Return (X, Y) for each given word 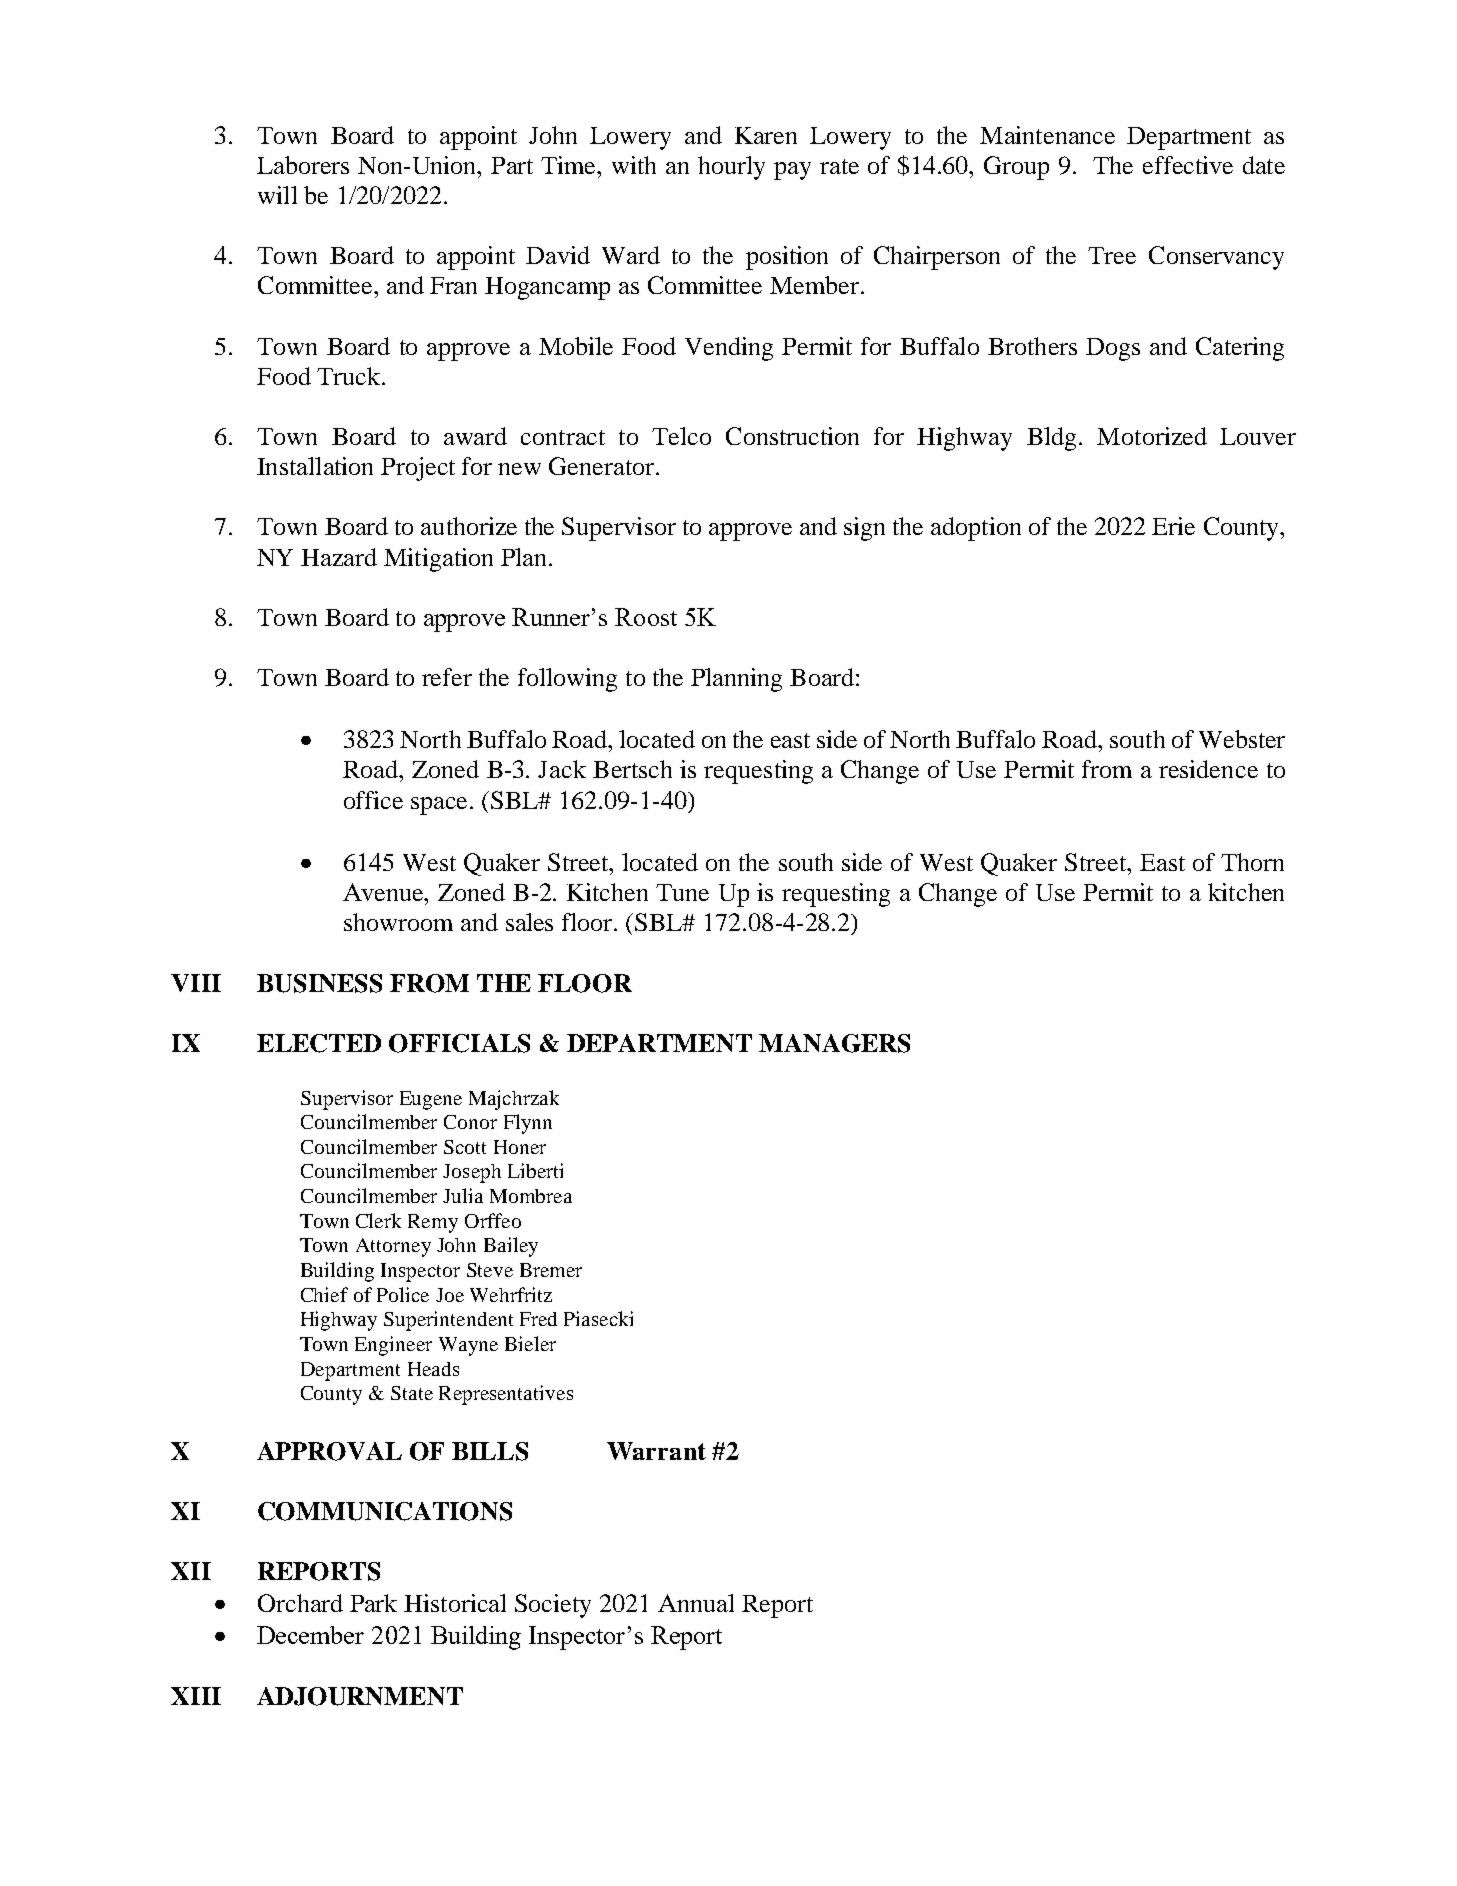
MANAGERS (834, 1043)
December (310, 1635)
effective (1188, 165)
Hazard (339, 557)
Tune (682, 892)
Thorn (1252, 862)
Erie (1173, 526)
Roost (646, 617)
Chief (324, 1294)
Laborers (303, 165)
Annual (696, 1603)
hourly (731, 168)
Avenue (384, 892)
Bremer (551, 1270)
